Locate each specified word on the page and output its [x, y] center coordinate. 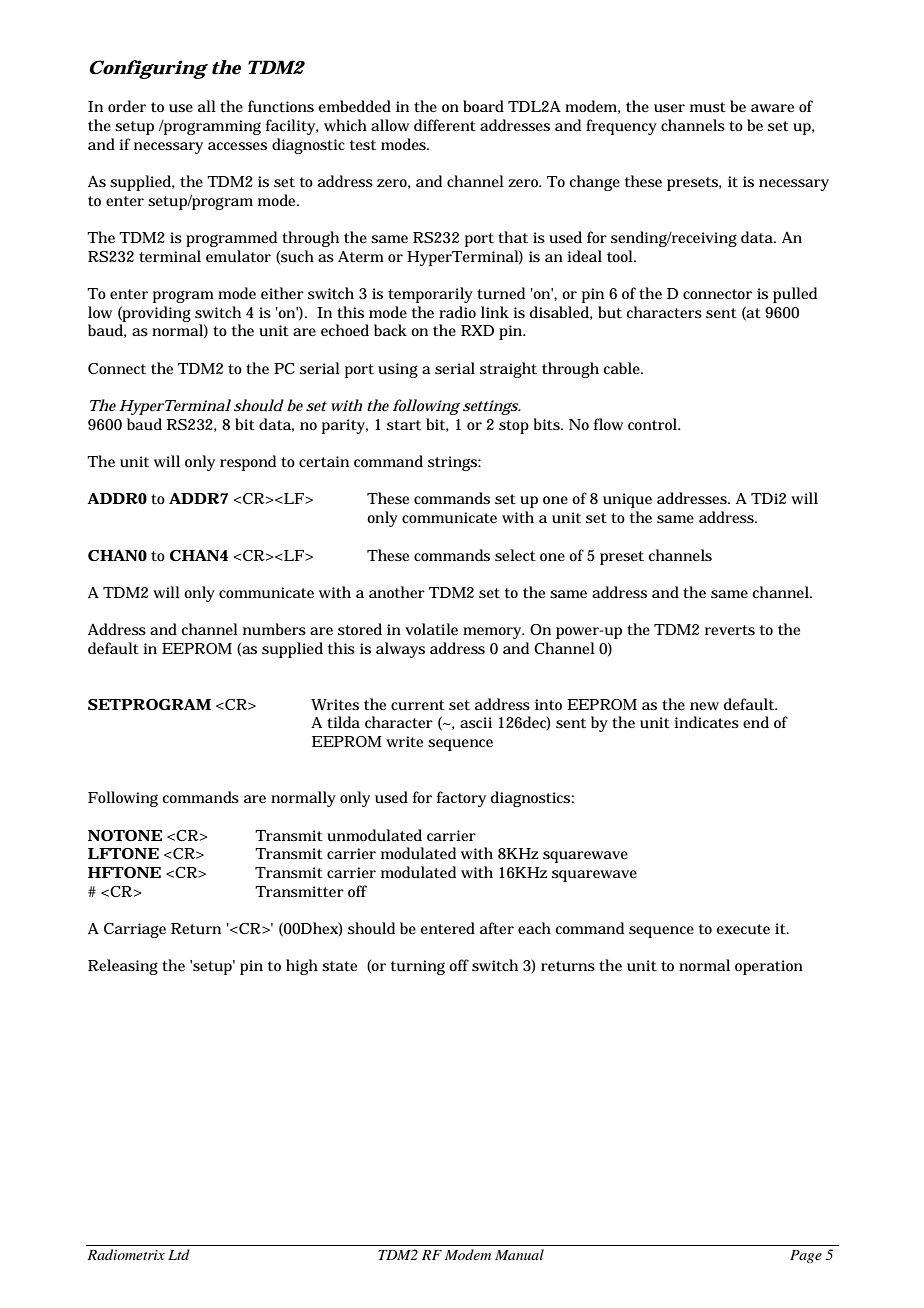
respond [248, 463]
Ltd [179, 1254]
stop [514, 427]
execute [743, 929]
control [653, 424]
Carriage [135, 930]
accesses [237, 146]
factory [461, 799]
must [708, 107]
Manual [519, 1254]
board [483, 106]
